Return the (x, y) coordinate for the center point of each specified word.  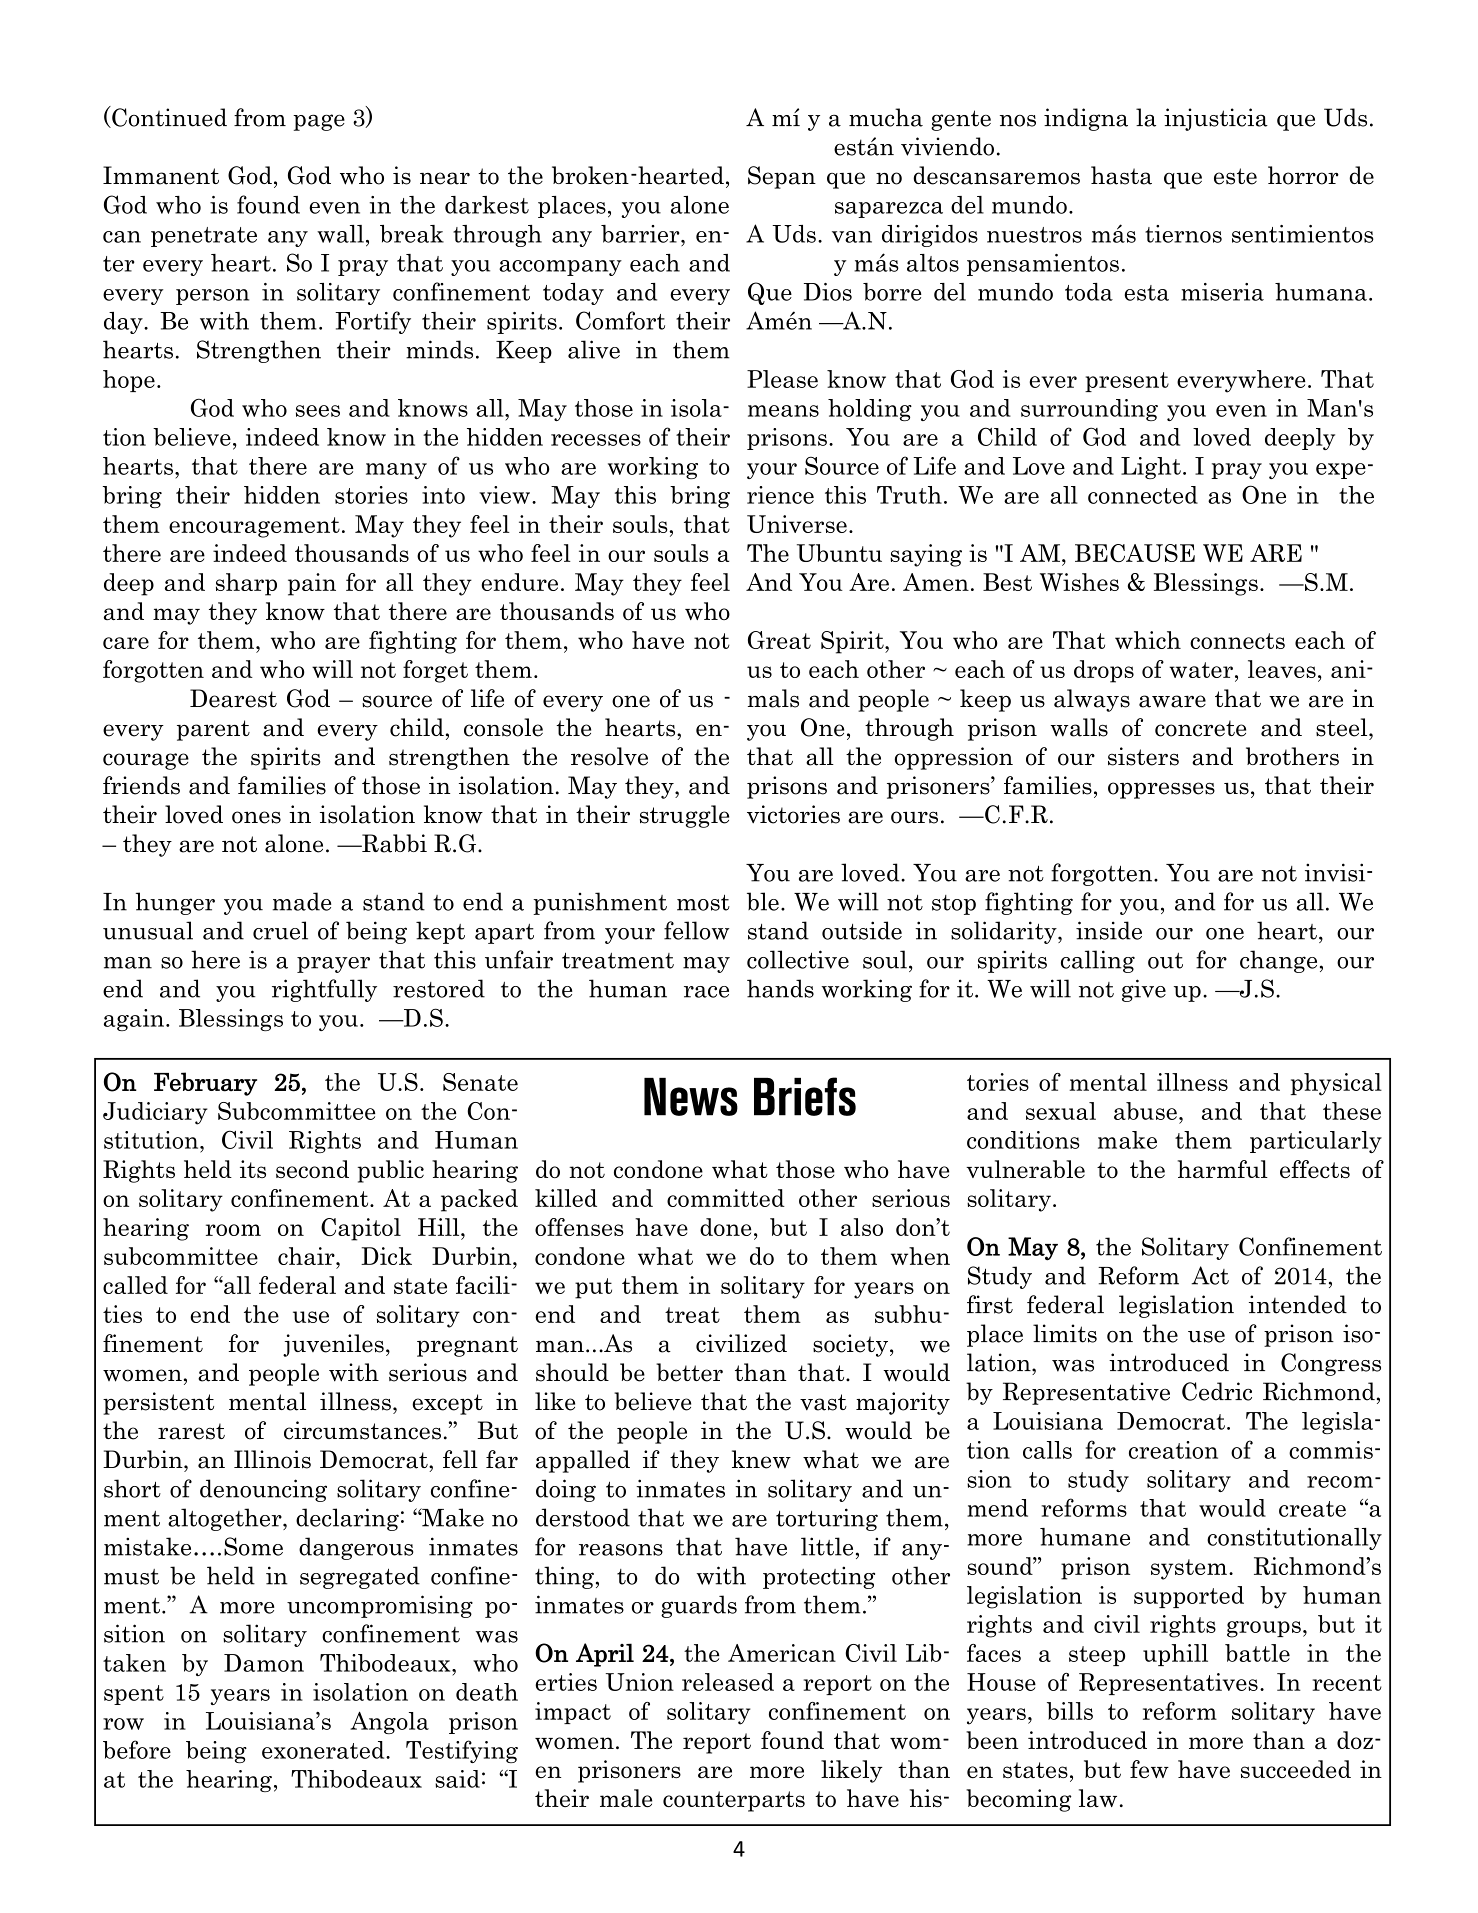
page (319, 122)
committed (726, 1198)
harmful (1223, 1169)
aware (1172, 701)
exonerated (324, 1750)
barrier (641, 234)
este (1235, 176)
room (233, 1230)
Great (779, 640)
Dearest (233, 698)
